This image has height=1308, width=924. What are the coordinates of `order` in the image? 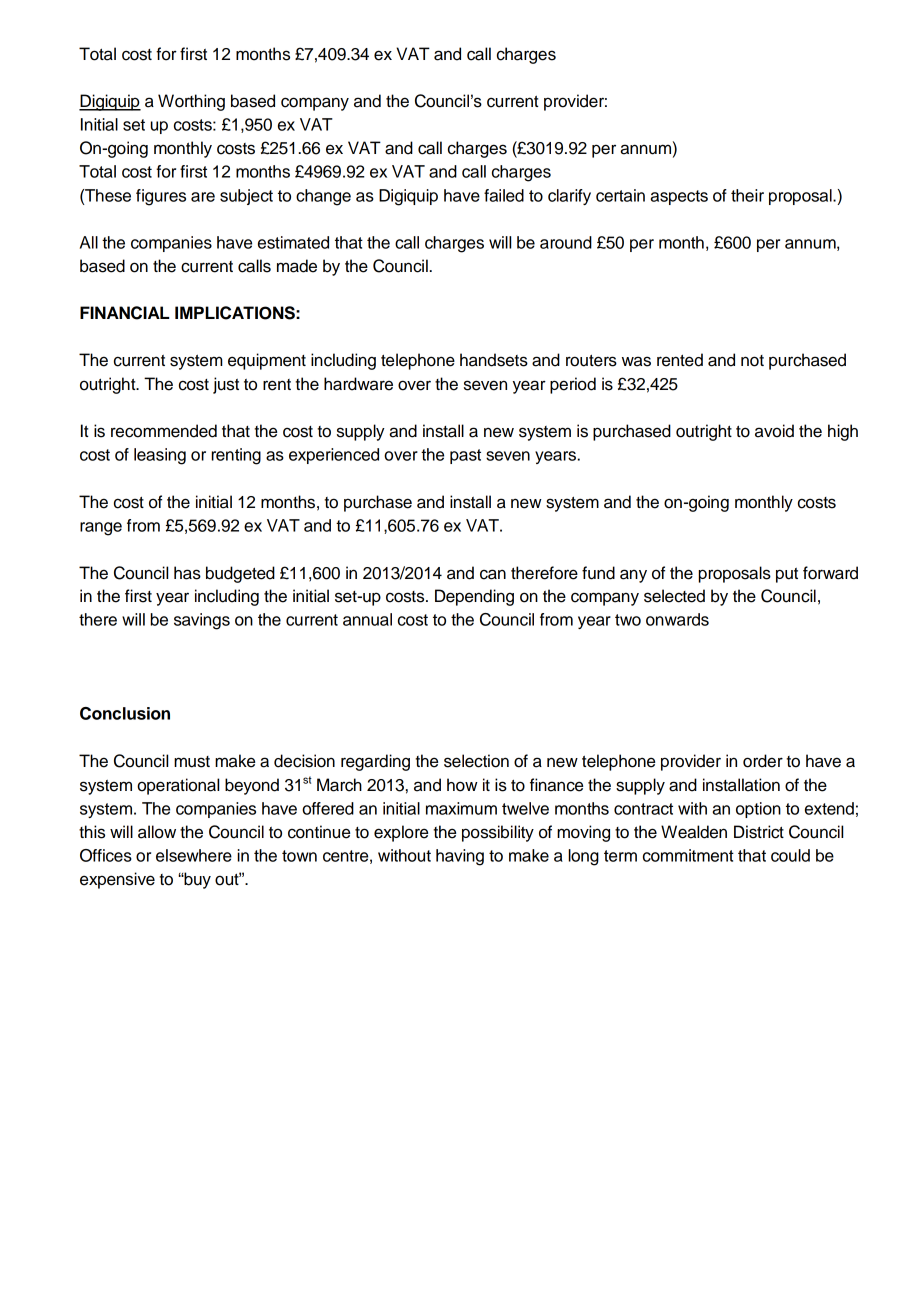 It's located at (763, 761).
